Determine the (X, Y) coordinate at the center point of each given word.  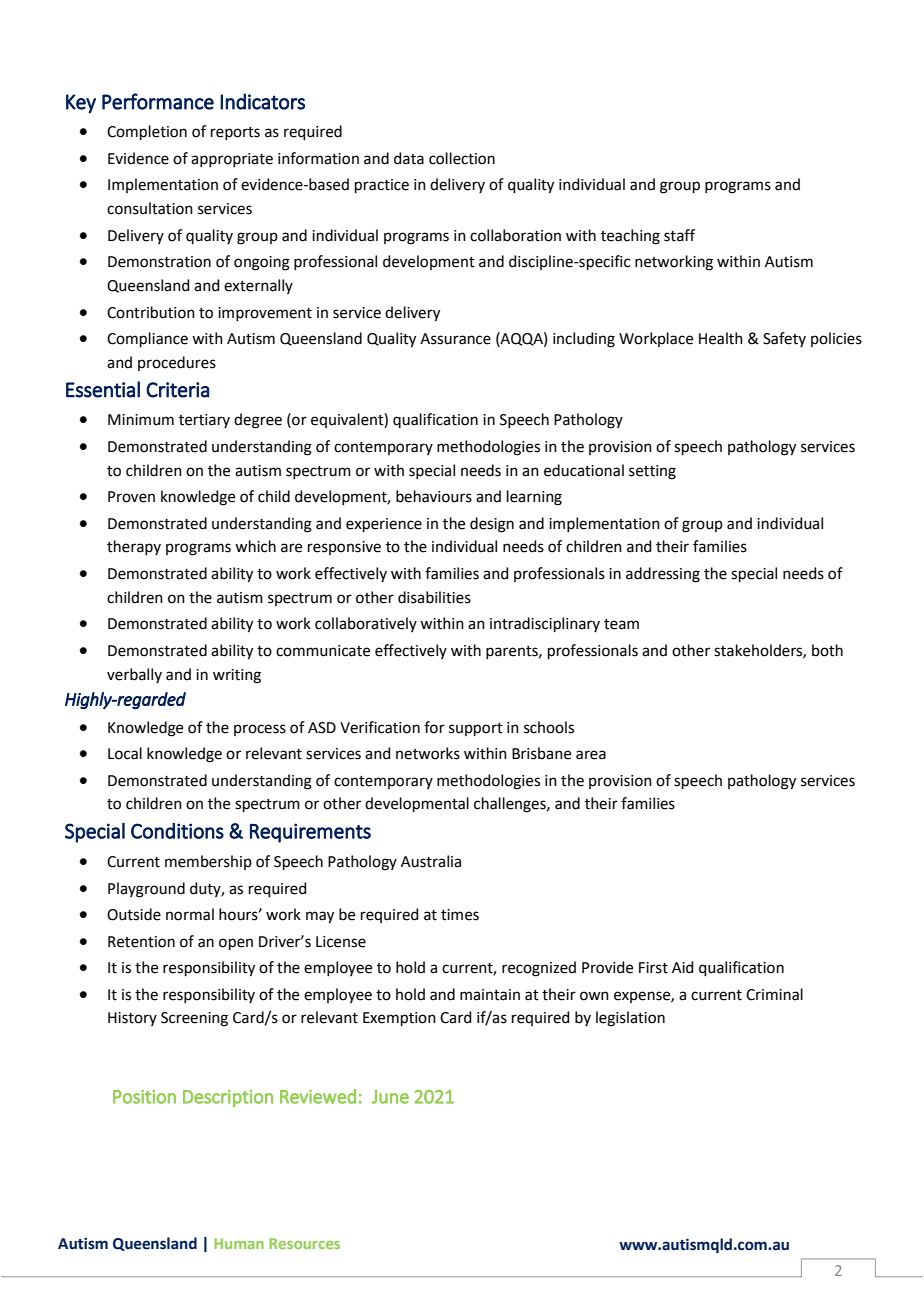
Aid (683, 967)
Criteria (178, 390)
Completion (147, 132)
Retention (141, 942)
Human (239, 1243)
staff (679, 235)
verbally (134, 675)
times (460, 915)
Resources (304, 1243)
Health (721, 338)
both (827, 650)
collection (462, 158)
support (476, 729)
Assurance (455, 339)
